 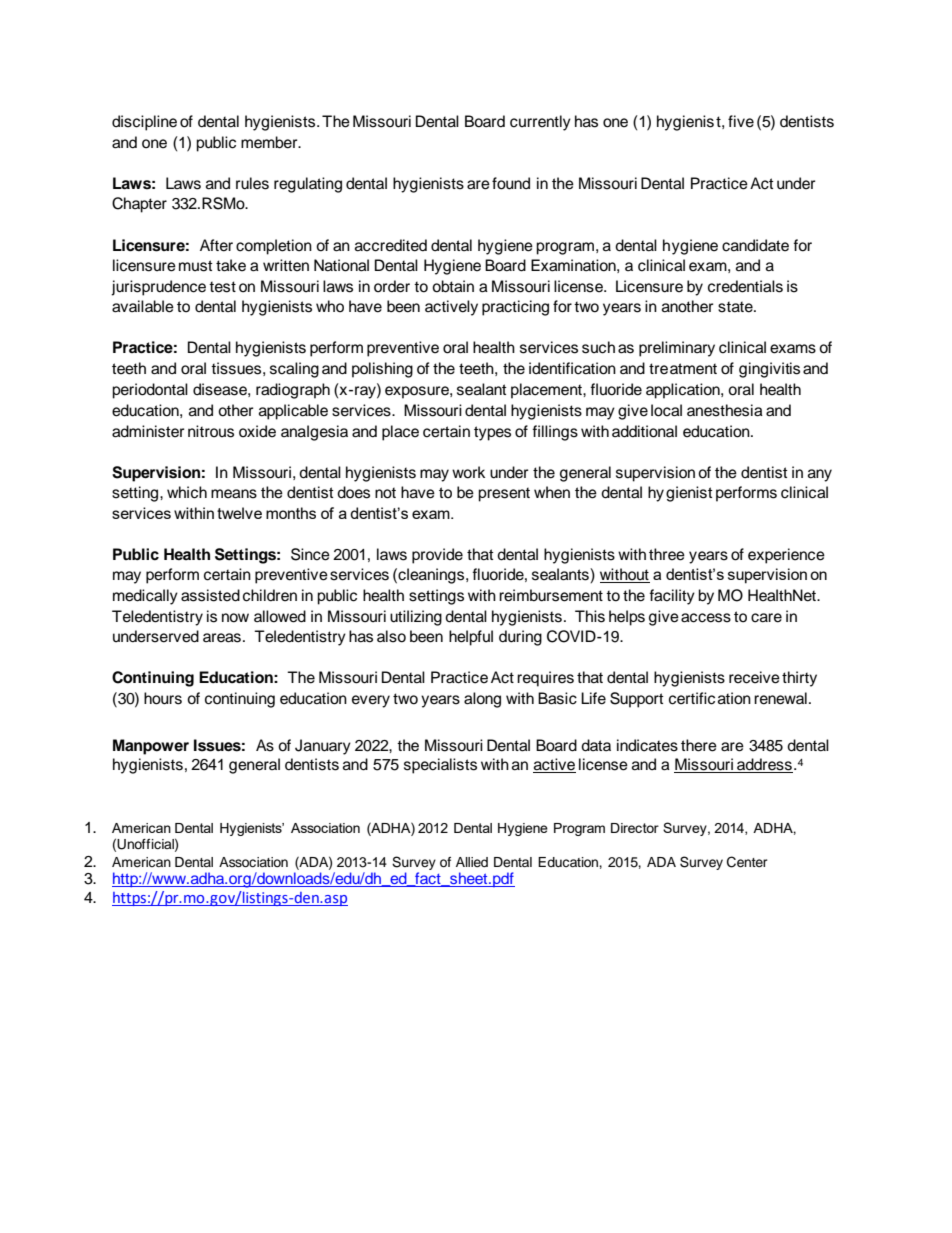 What do you see at coordinates (471, 638) in the screenshot?
I see `helpful` at bounding box center [471, 638].
